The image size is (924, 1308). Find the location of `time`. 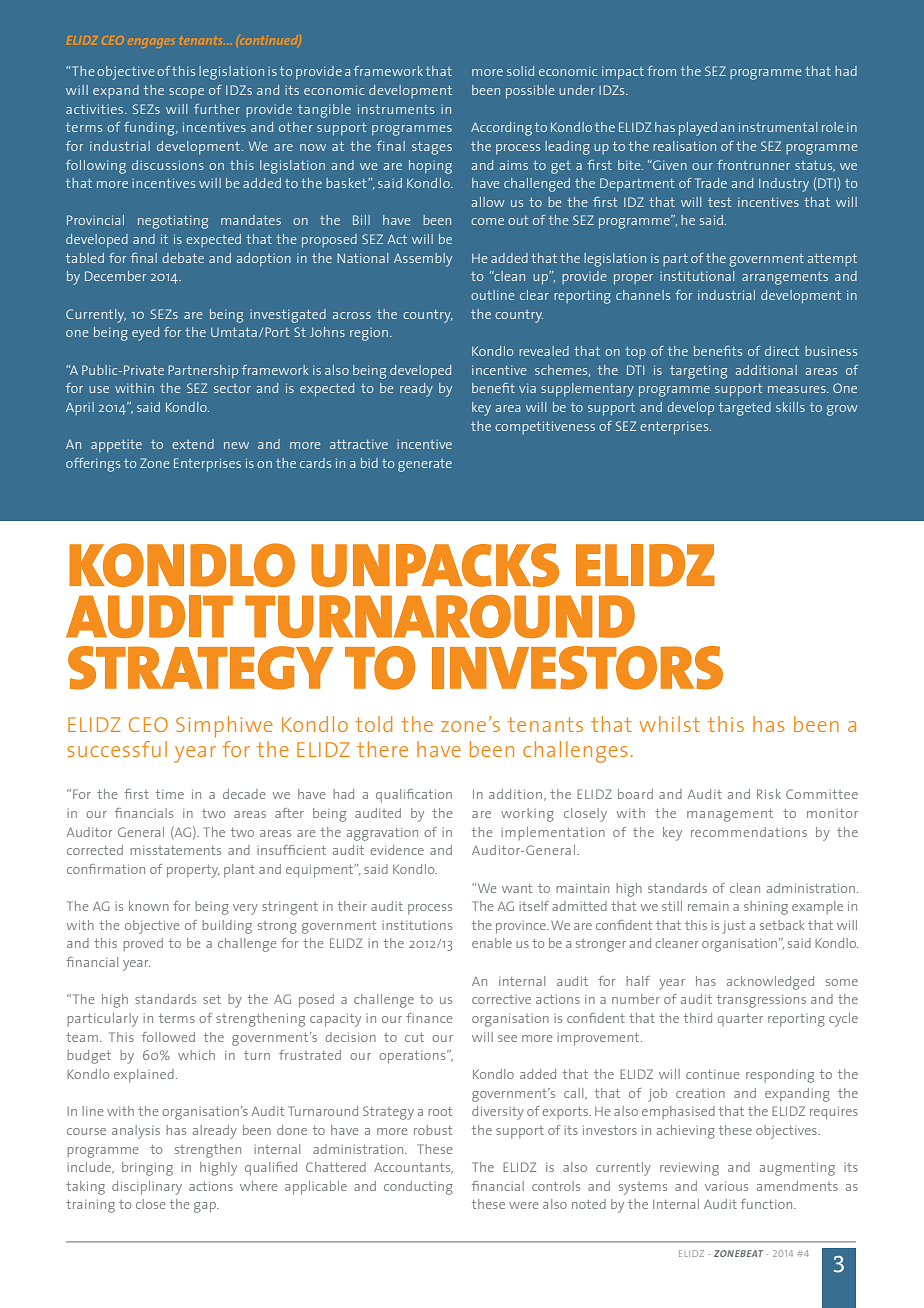

time is located at coordinates (170, 794).
